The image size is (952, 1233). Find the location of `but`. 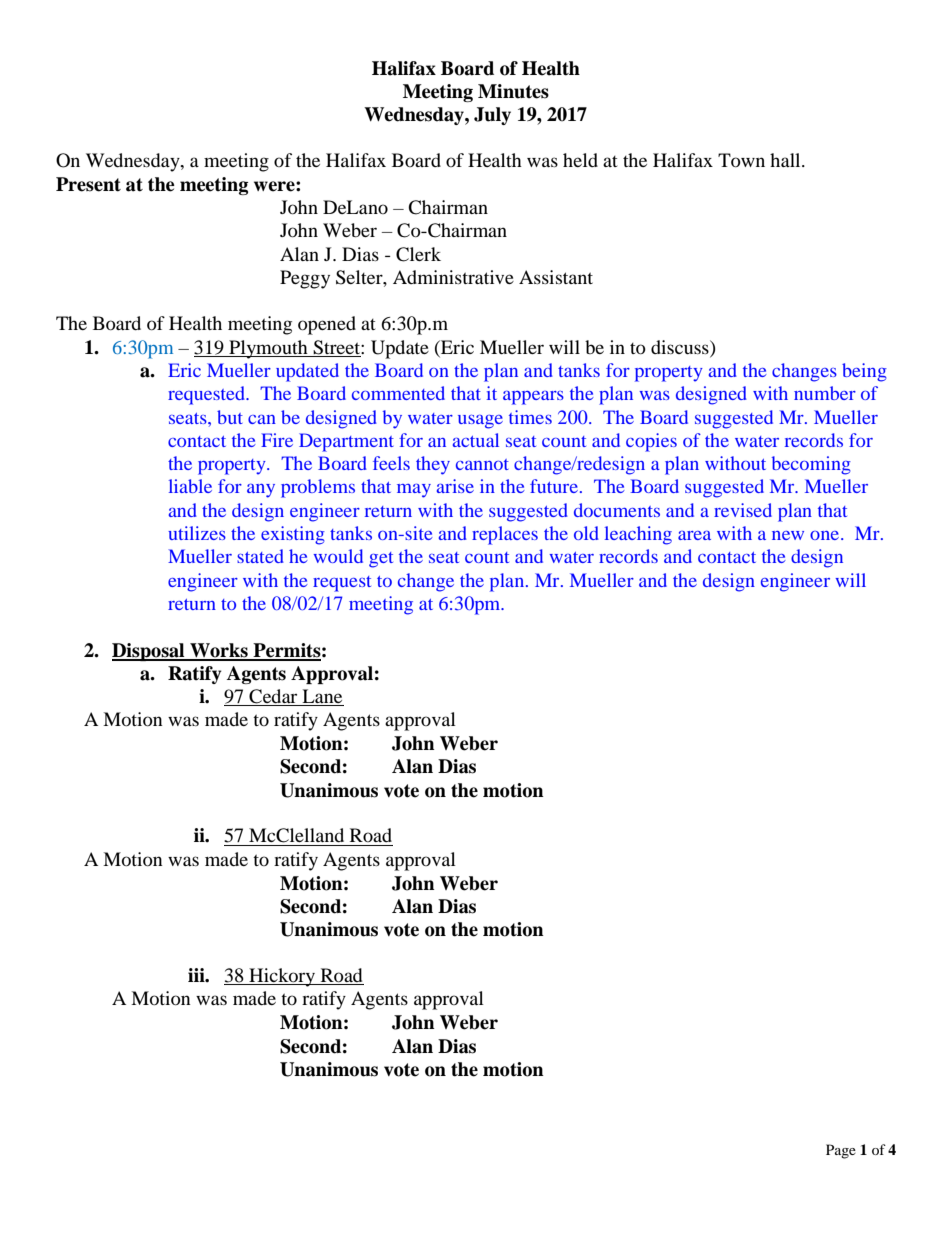

but is located at coordinates (230, 417).
